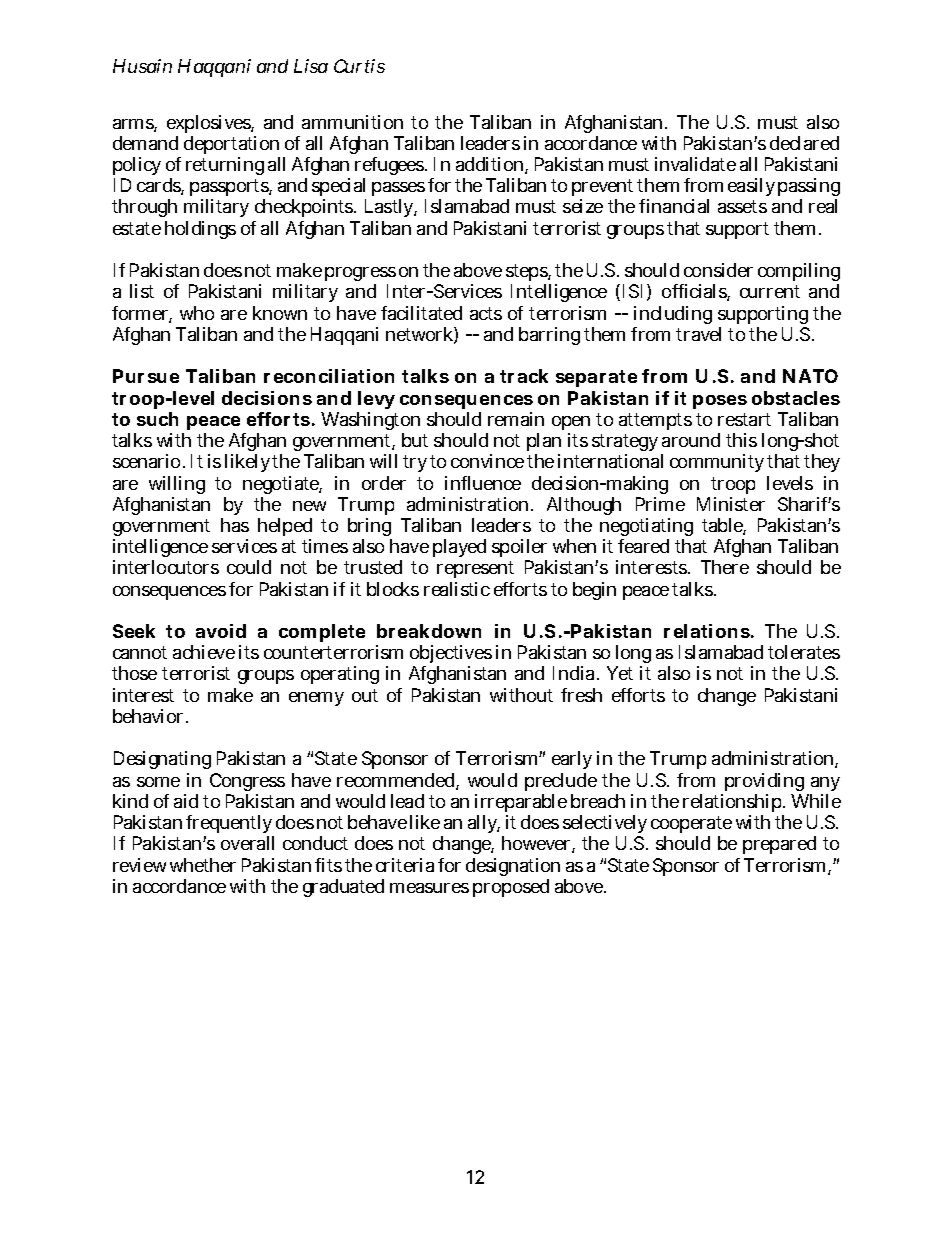 The width and height of the screenshot is (952, 1233). I want to click on prepared, so click(779, 845).
